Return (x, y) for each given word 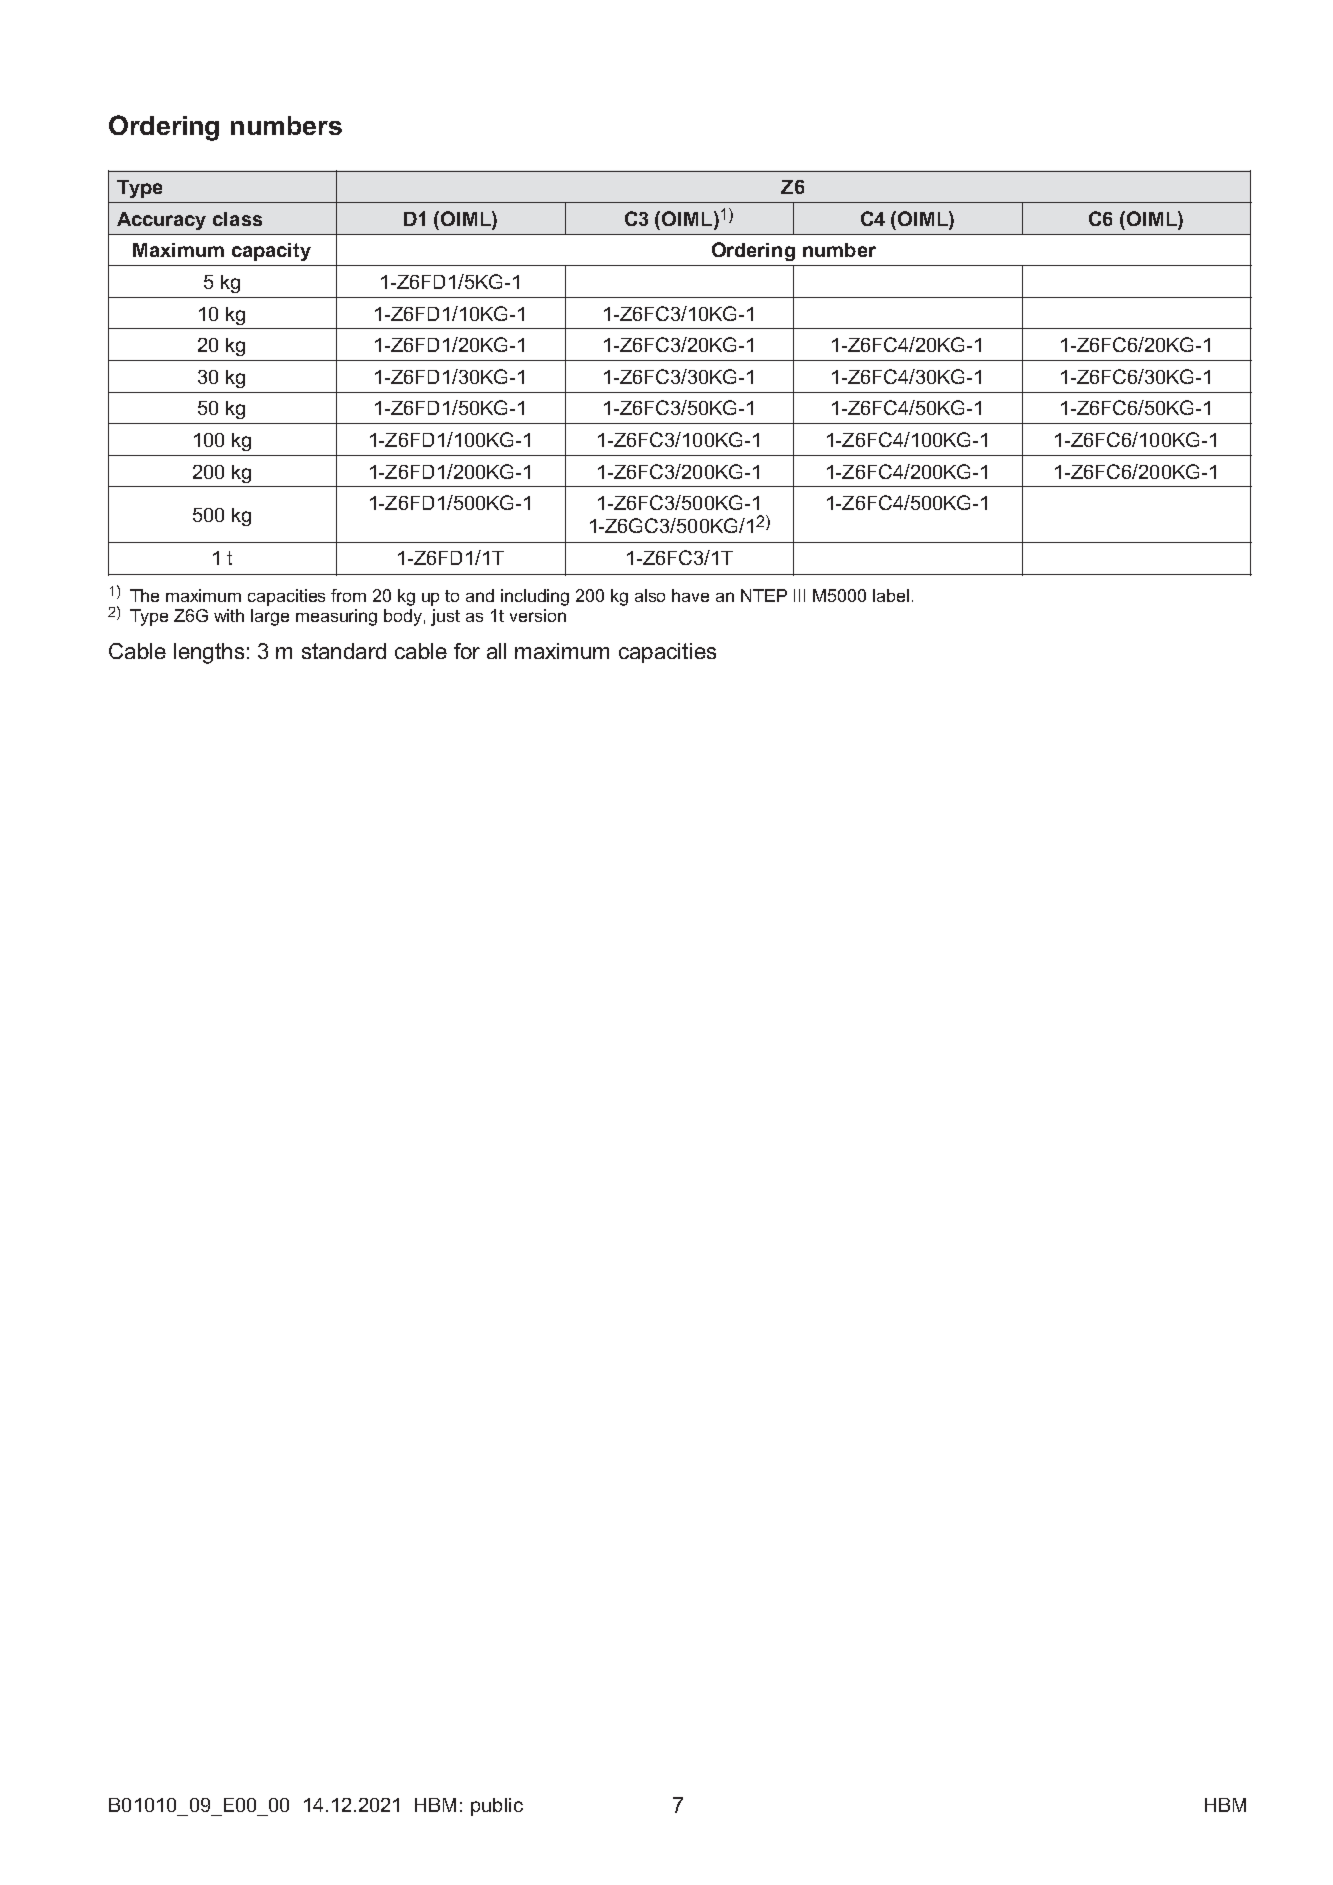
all (496, 651)
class (237, 219)
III (799, 595)
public (497, 1807)
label (891, 595)
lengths (209, 653)
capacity (271, 252)
